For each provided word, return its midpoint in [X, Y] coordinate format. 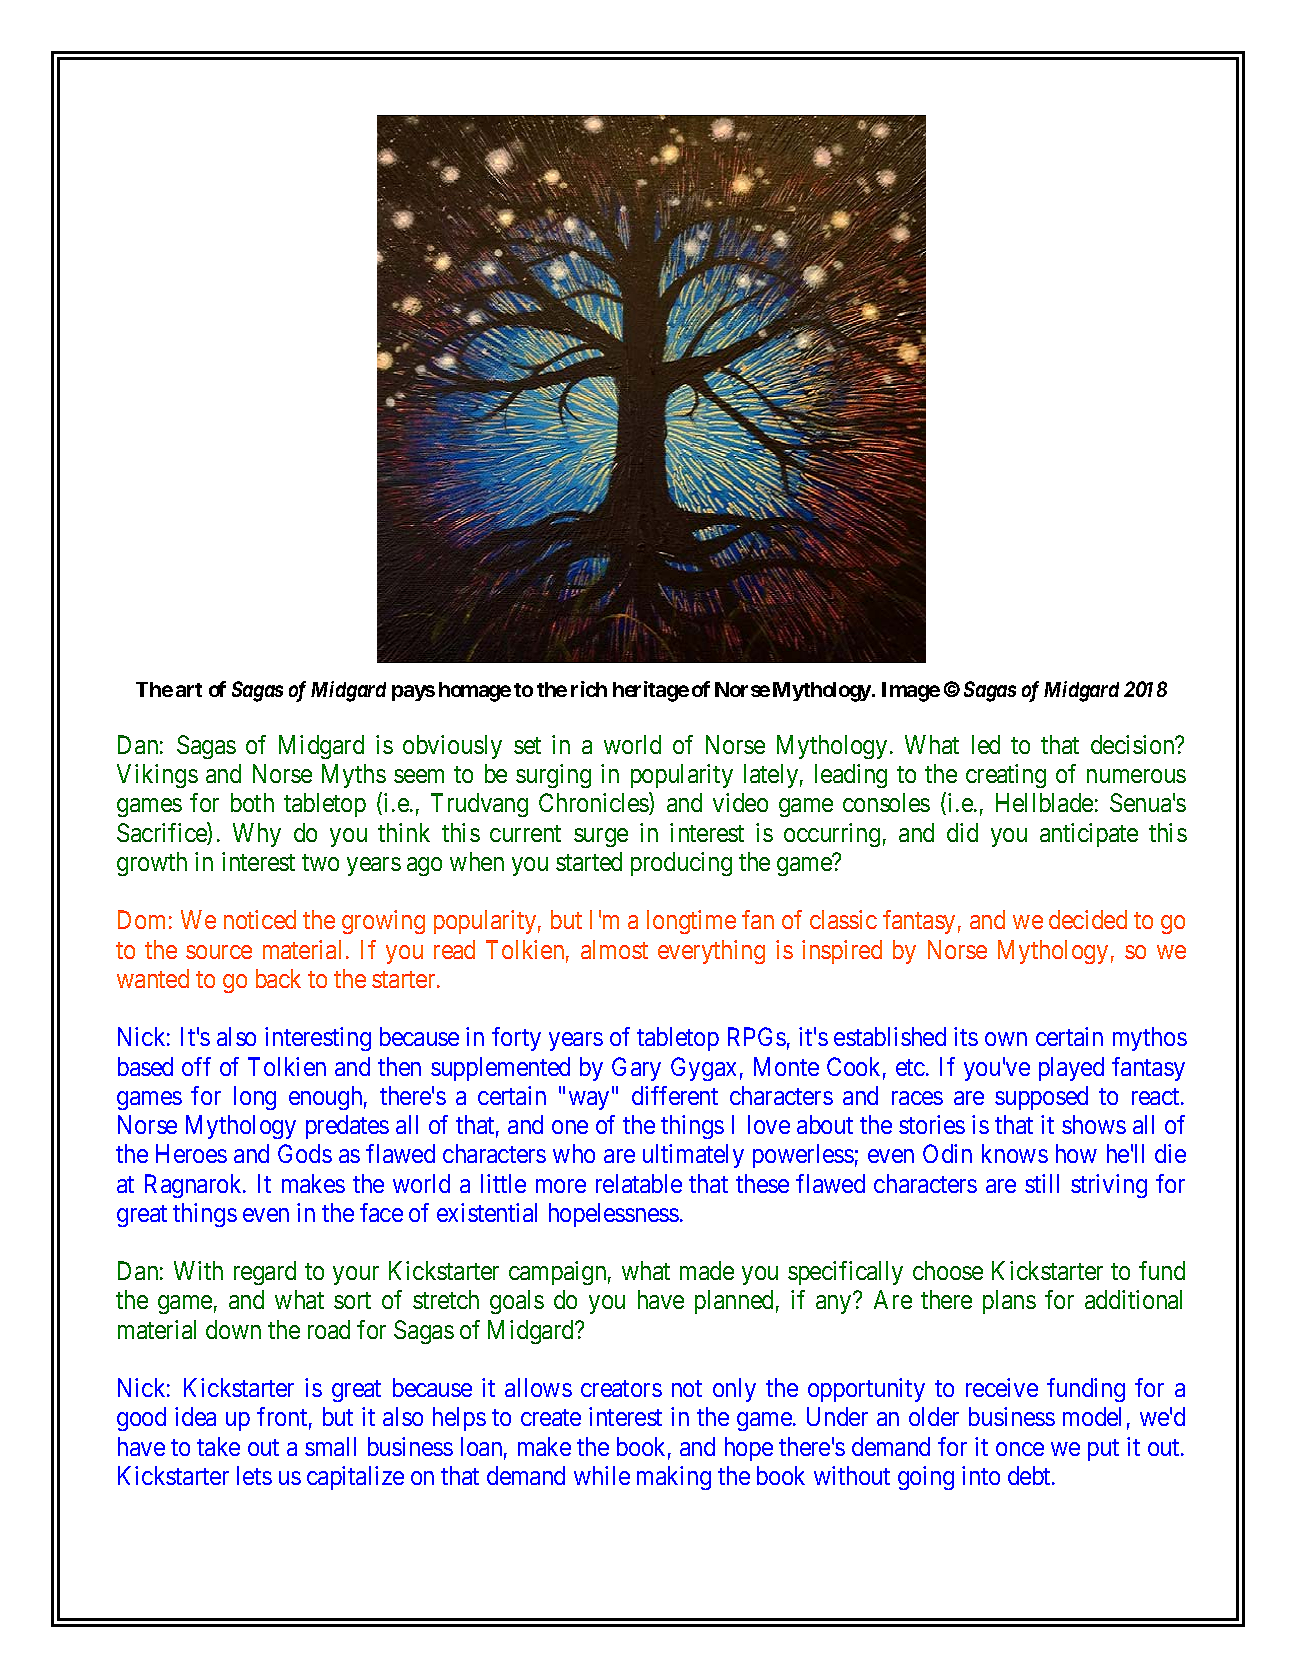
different [675, 1095]
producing [681, 864]
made [707, 1270]
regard [265, 1273]
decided [1088, 919]
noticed [260, 919]
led [986, 744]
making [674, 1478]
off [196, 1066]
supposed [1041, 1098]
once [1020, 1449]
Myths [354, 776]
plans [1009, 1302]
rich [589, 689]
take [218, 1446]
